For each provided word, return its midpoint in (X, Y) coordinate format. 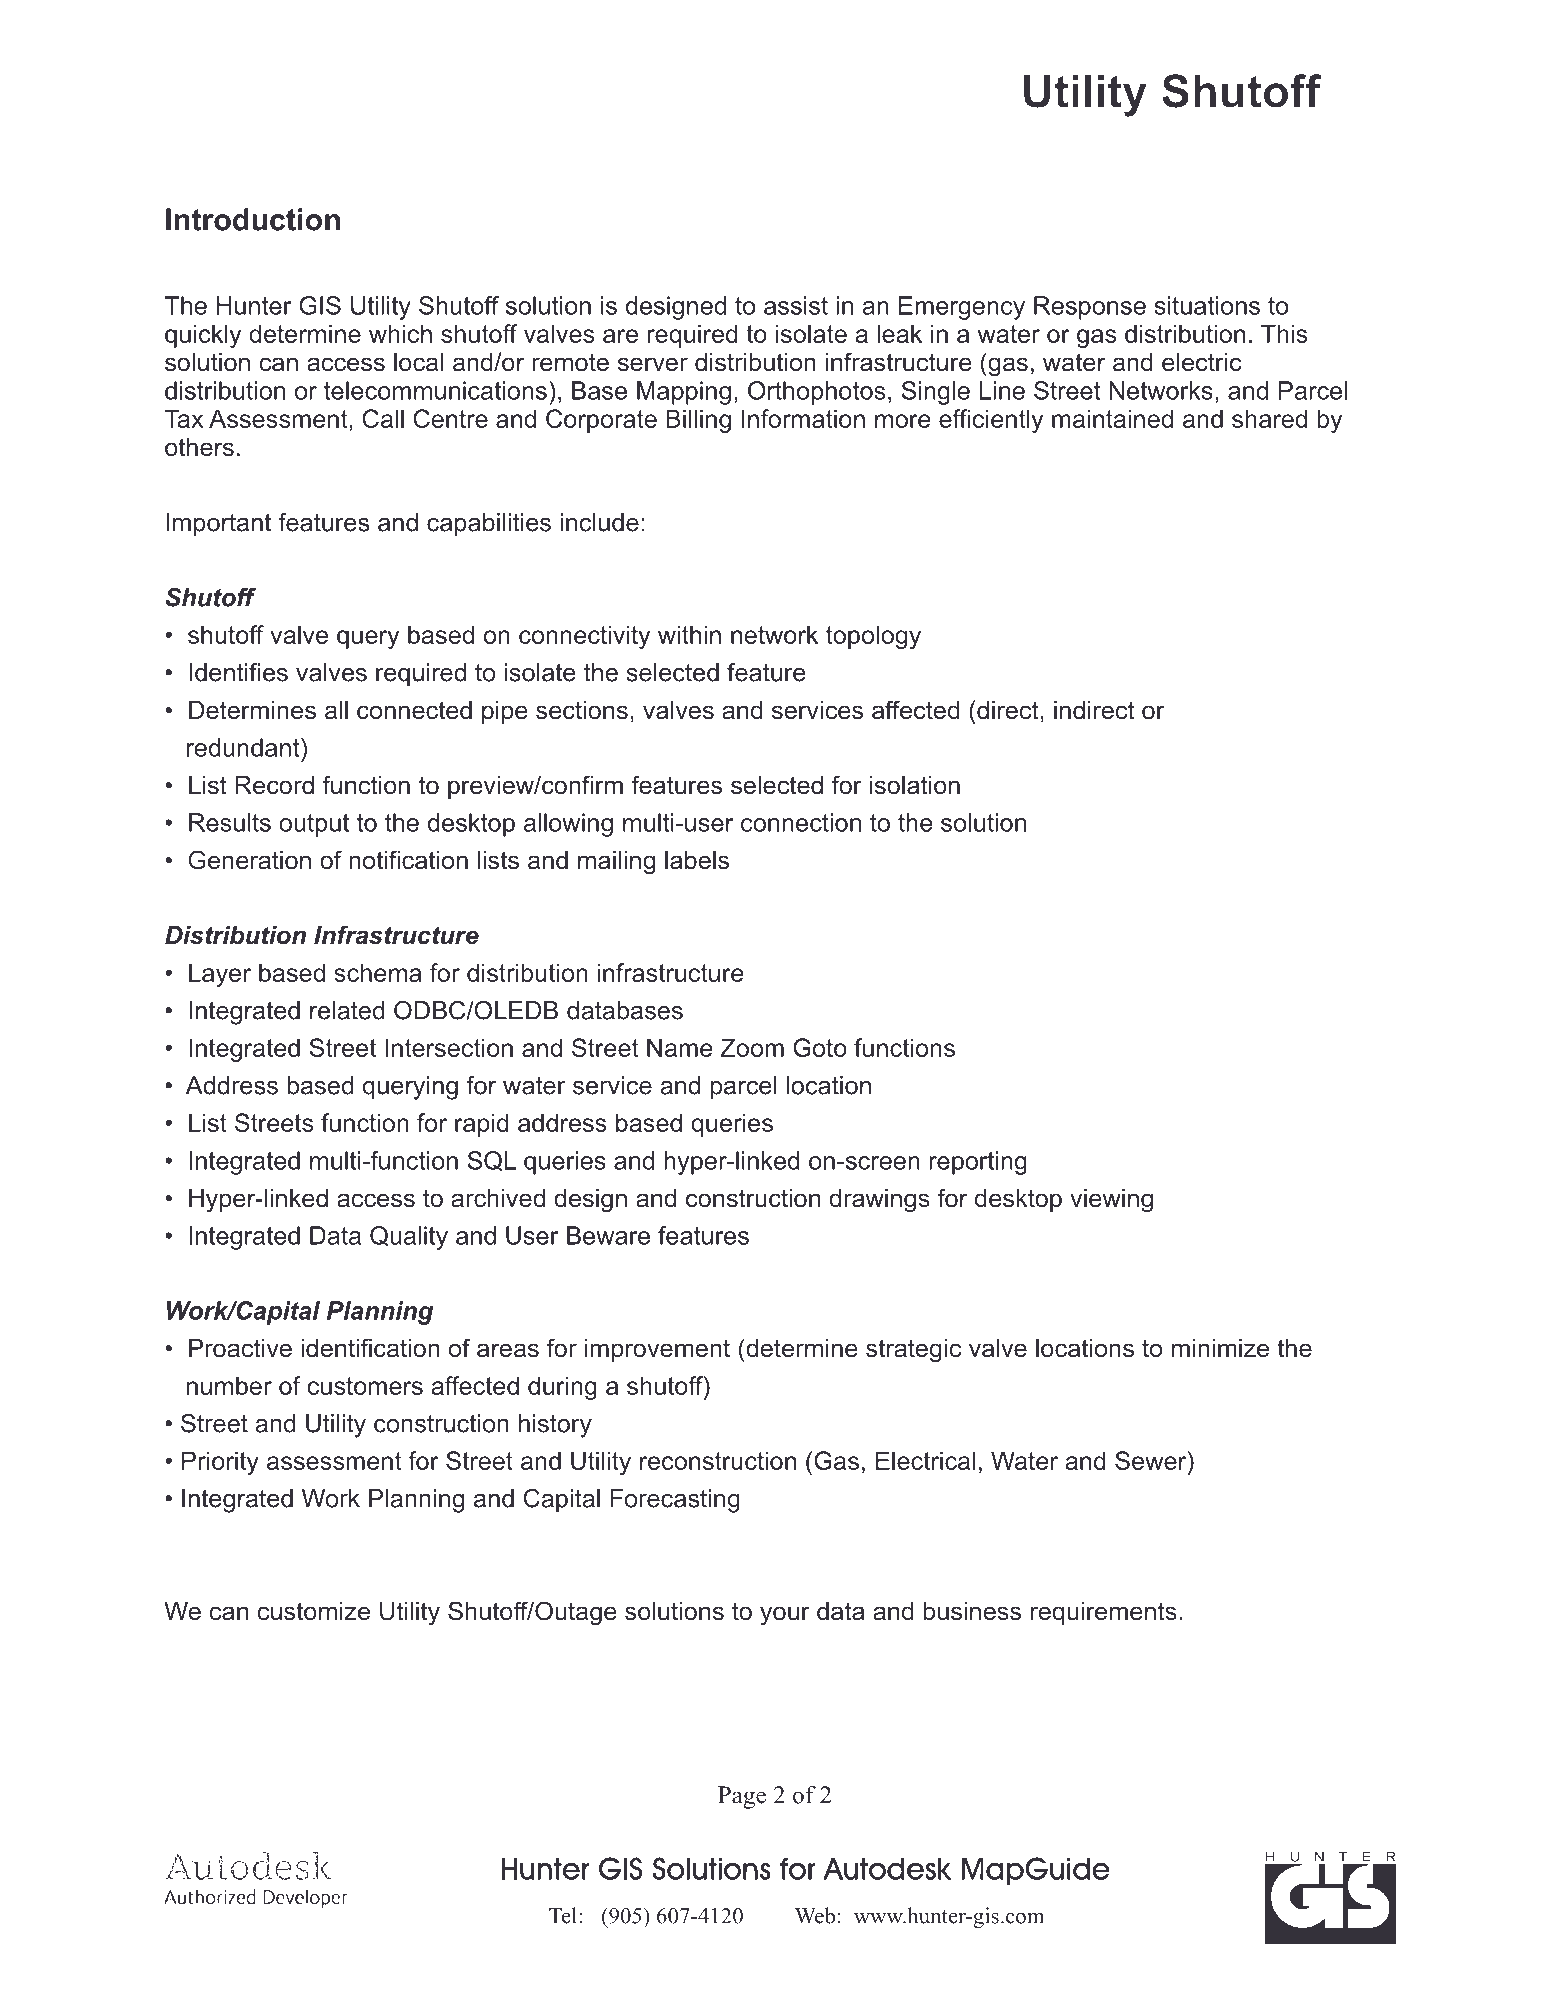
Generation (249, 860)
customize (313, 1611)
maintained (1112, 418)
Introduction (253, 219)
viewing (1111, 1201)
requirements (1104, 1613)
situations (1207, 305)
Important (218, 525)
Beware (608, 1235)
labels (697, 860)
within (689, 634)
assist (796, 305)
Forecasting (675, 1501)
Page (742, 1797)
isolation (915, 785)
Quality (409, 1238)
